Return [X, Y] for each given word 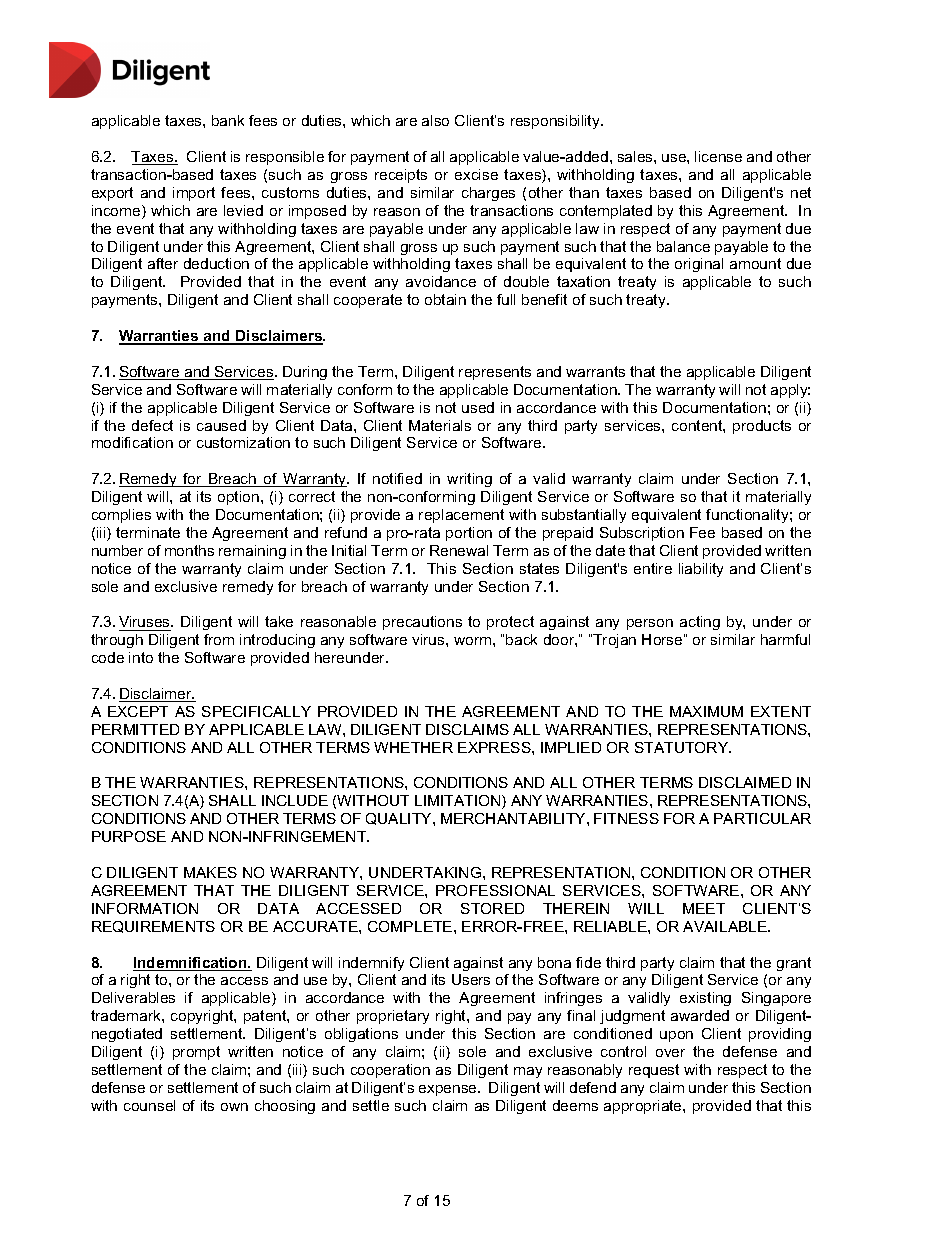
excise [476, 174]
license [718, 156]
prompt [196, 1053]
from [219, 639]
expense [449, 1090]
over [670, 1053]
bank [228, 120]
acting [700, 623]
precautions [422, 623]
